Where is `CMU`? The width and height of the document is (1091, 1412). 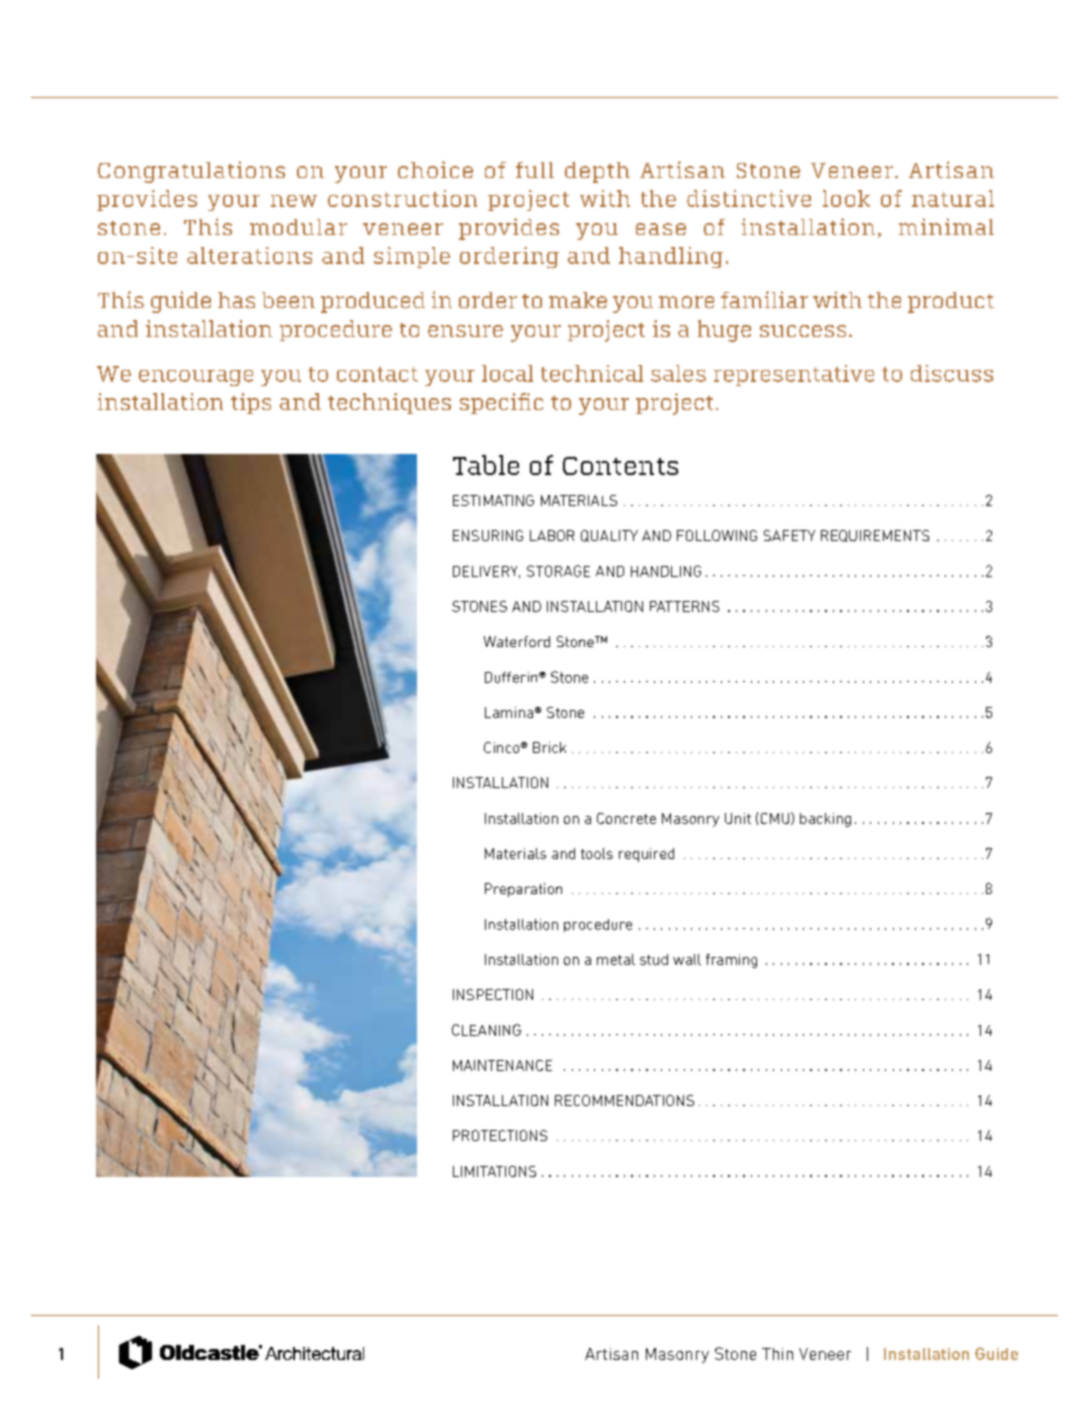
CMU is located at coordinates (776, 818).
